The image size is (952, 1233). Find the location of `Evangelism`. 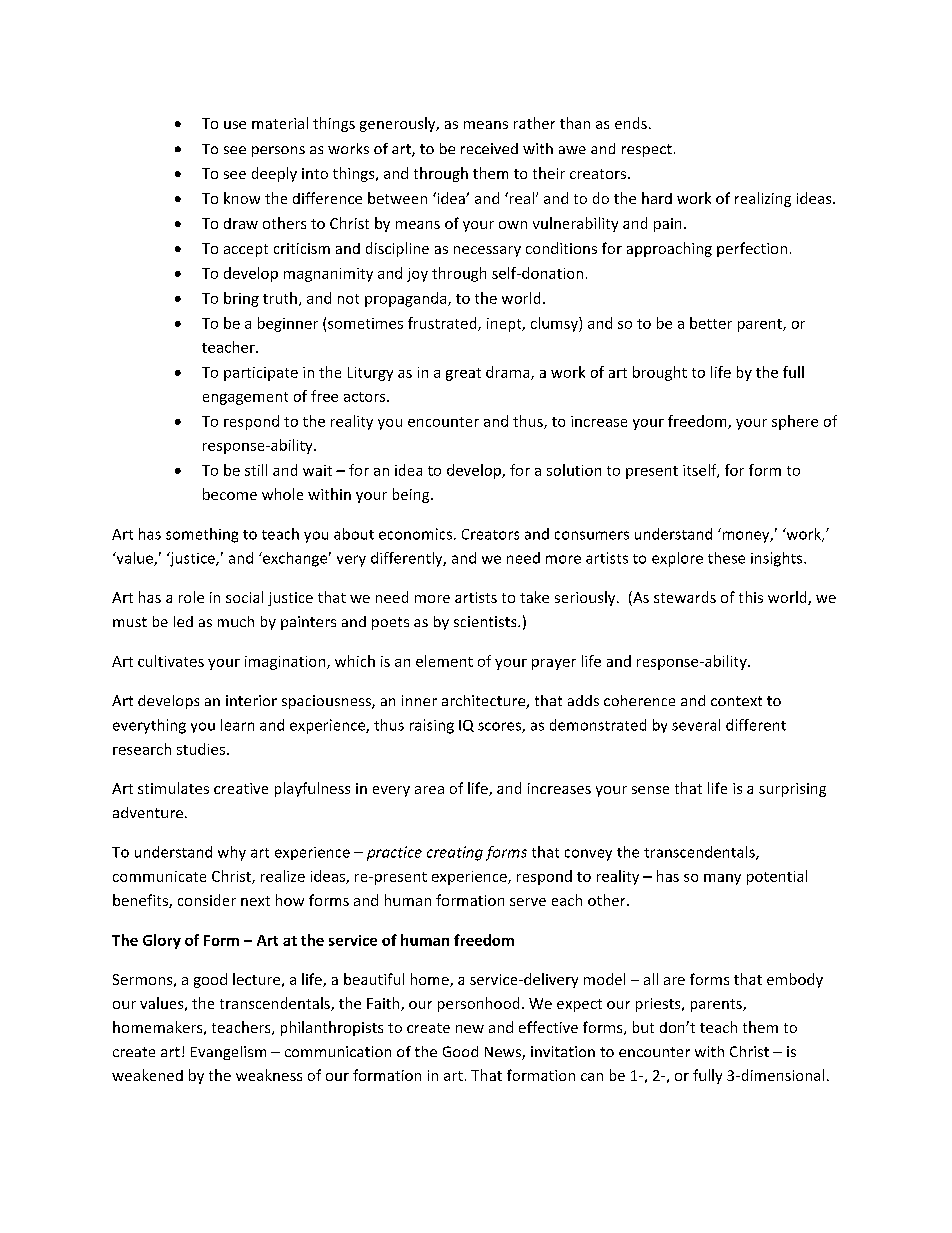

Evangelism is located at coordinates (228, 1053).
